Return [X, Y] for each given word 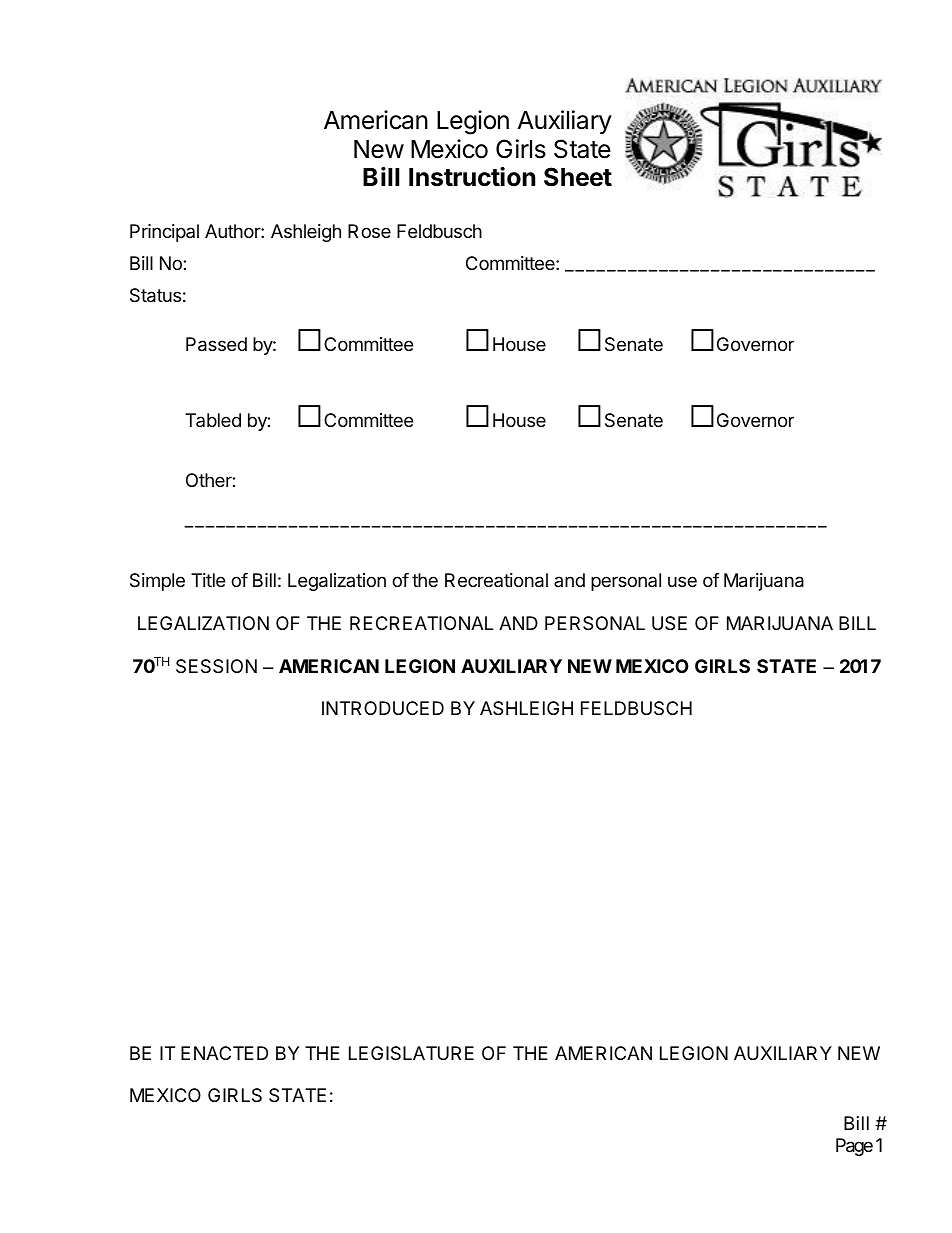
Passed [216, 344]
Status [155, 295]
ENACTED [224, 1053]
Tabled [213, 420]
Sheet [578, 177]
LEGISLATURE [411, 1053]
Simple [157, 582]
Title [208, 580]
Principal [164, 233]
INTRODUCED [383, 708]
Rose [369, 231]
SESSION [216, 666]
